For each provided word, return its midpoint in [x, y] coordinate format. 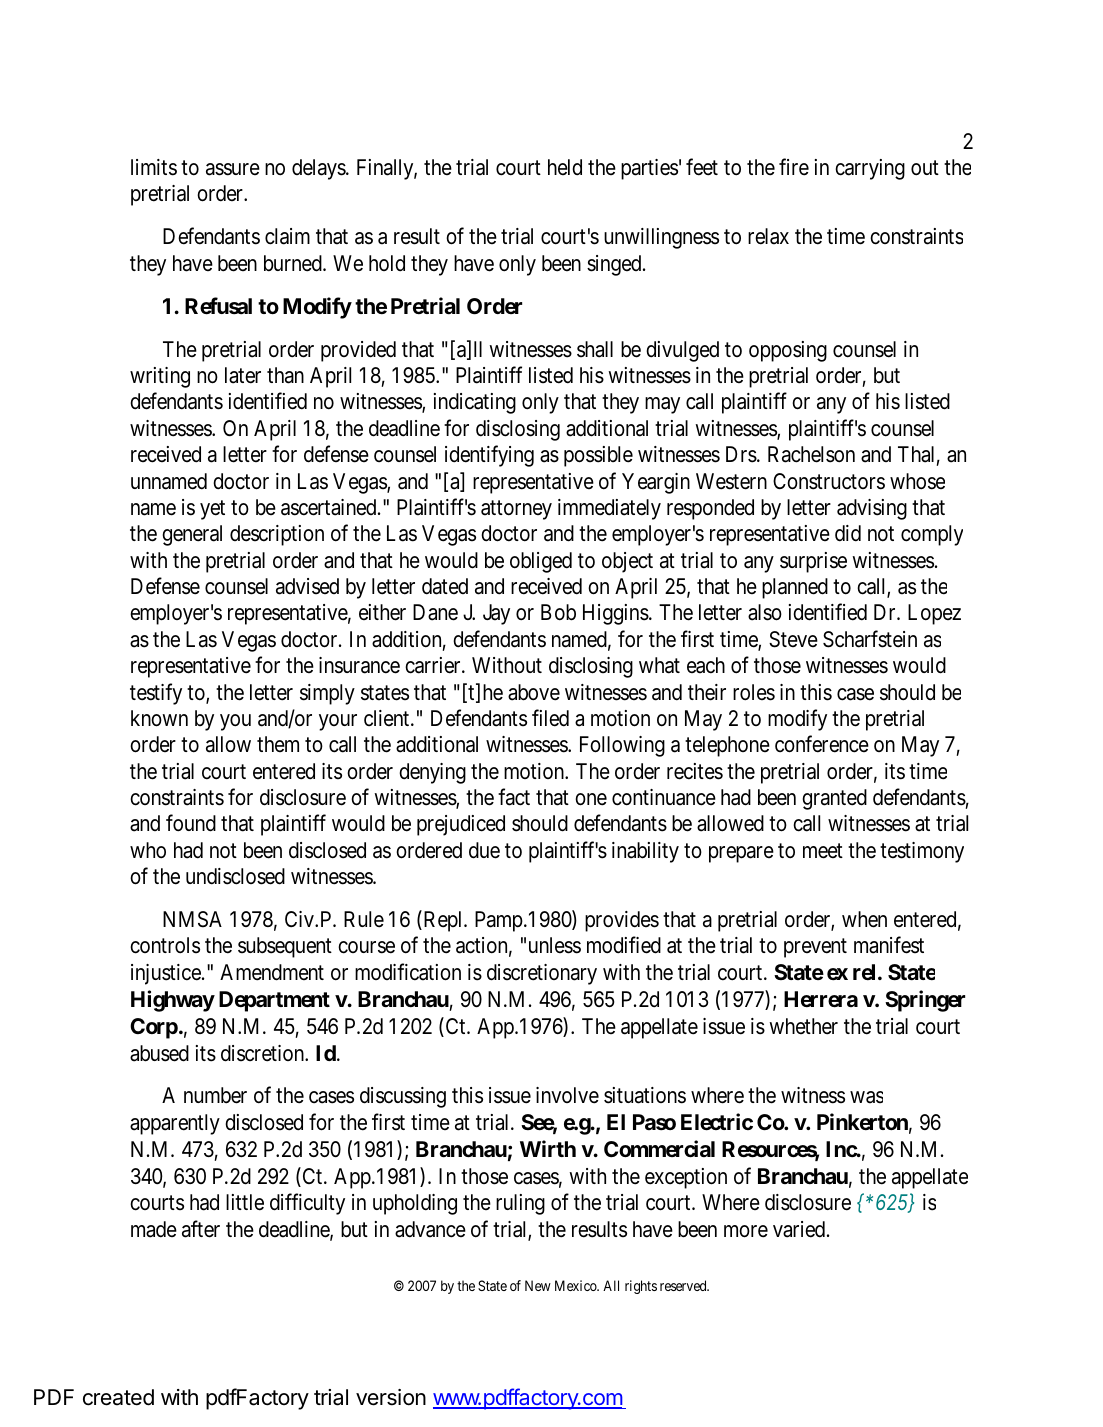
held [565, 167]
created [118, 1397]
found [191, 823]
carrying [870, 169]
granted [834, 799]
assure [233, 169]
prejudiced [461, 825]
